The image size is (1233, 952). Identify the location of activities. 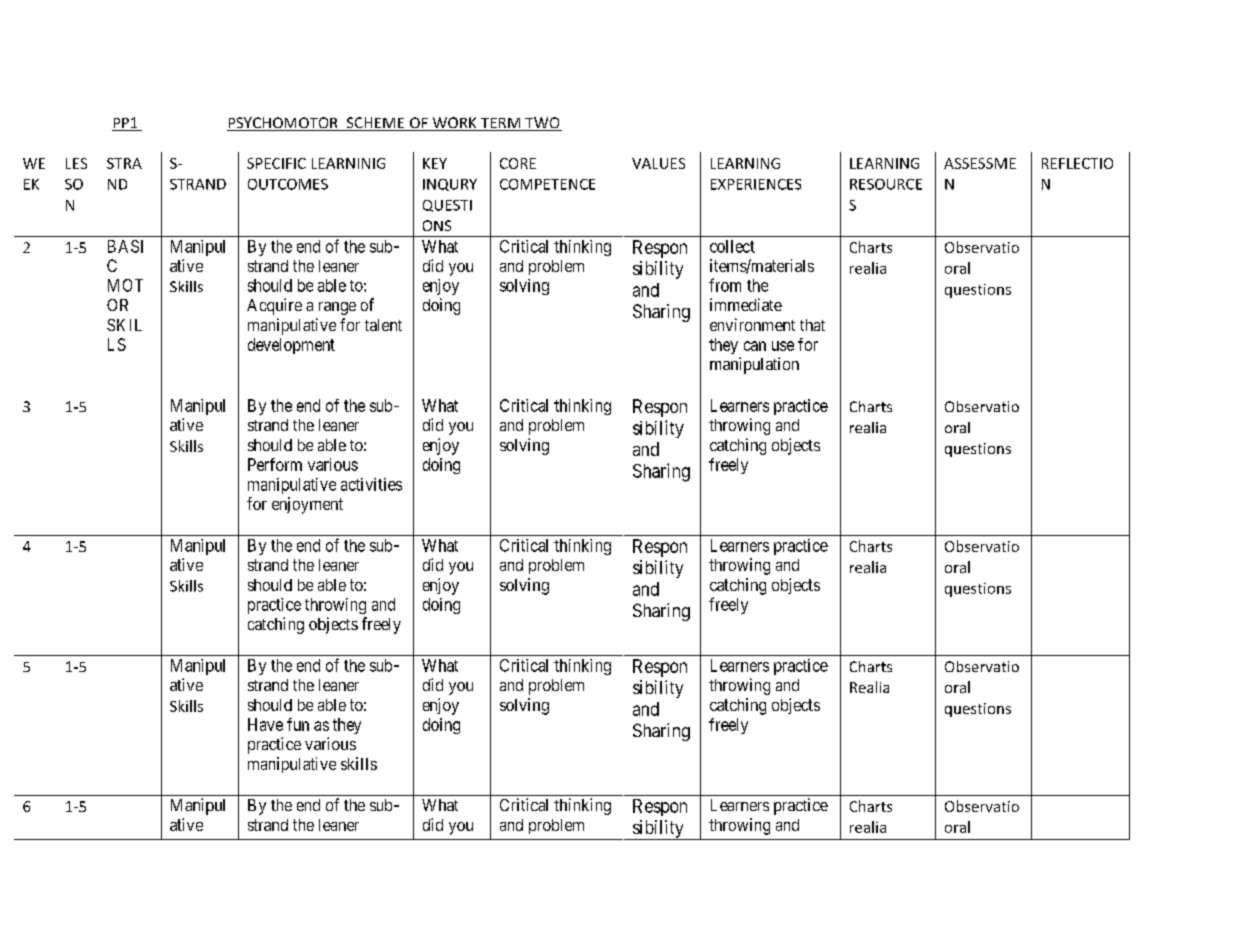
(371, 484).
